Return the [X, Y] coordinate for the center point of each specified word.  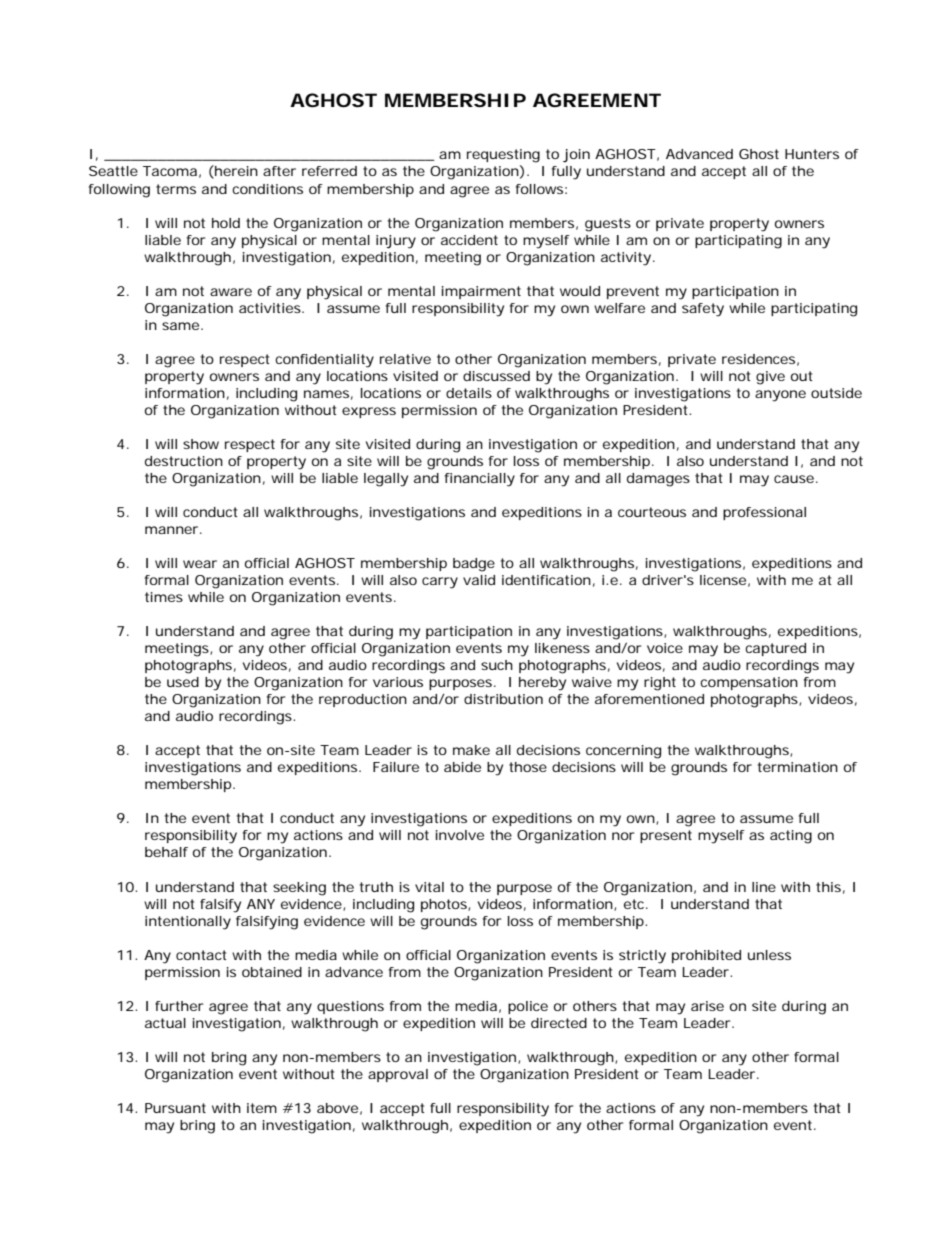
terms [176, 189]
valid [479, 580]
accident [469, 240]
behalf [166, 852]
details [469, 393]
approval [398, 1075]
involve [460, 835]
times [164, 597]
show [201, 444]
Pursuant [175, 1108]
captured [775, 649]
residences [758, 359]
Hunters [812, 154]
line [764, 887]
